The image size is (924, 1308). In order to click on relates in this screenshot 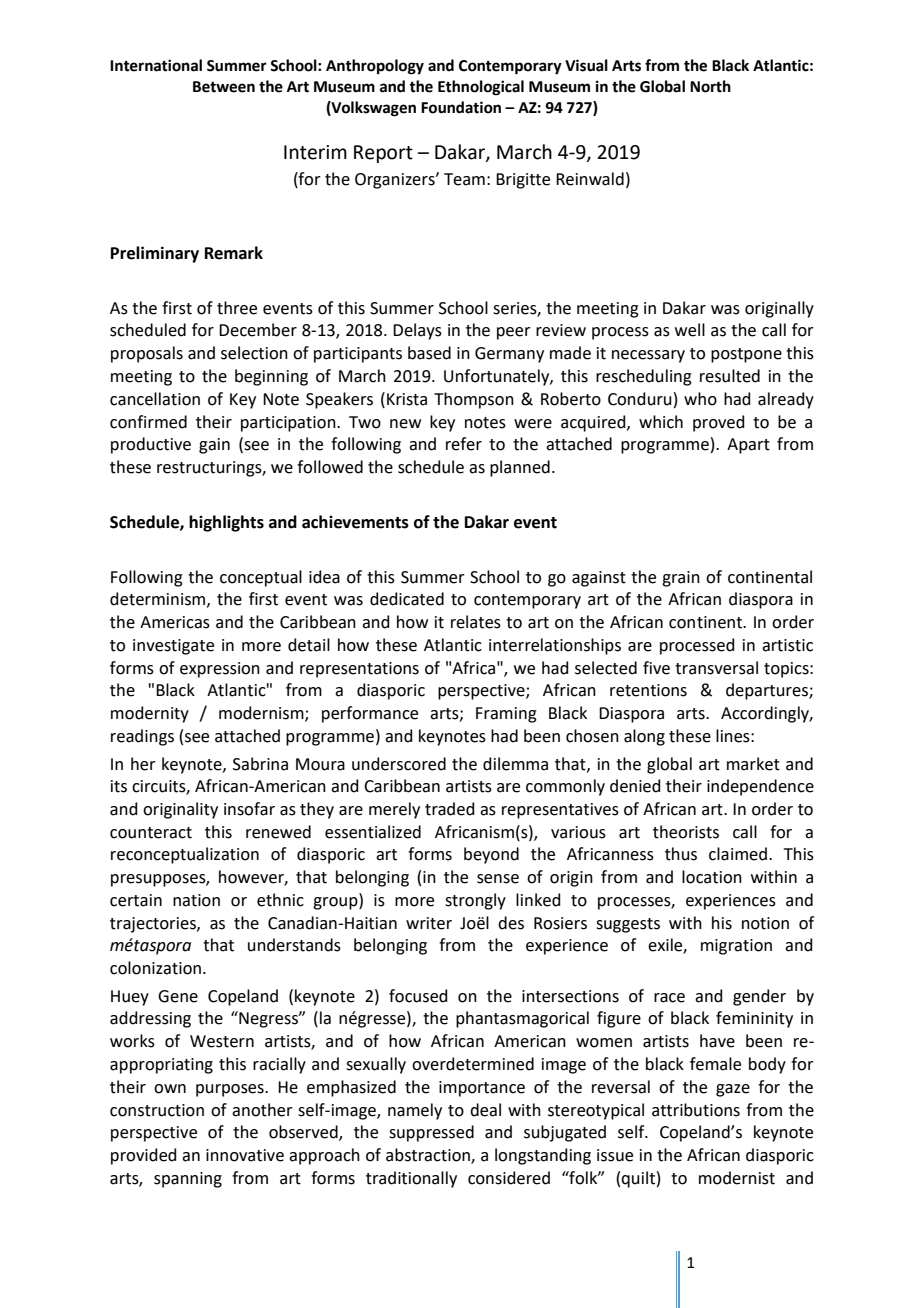, I will do `click(476, 622)`.
